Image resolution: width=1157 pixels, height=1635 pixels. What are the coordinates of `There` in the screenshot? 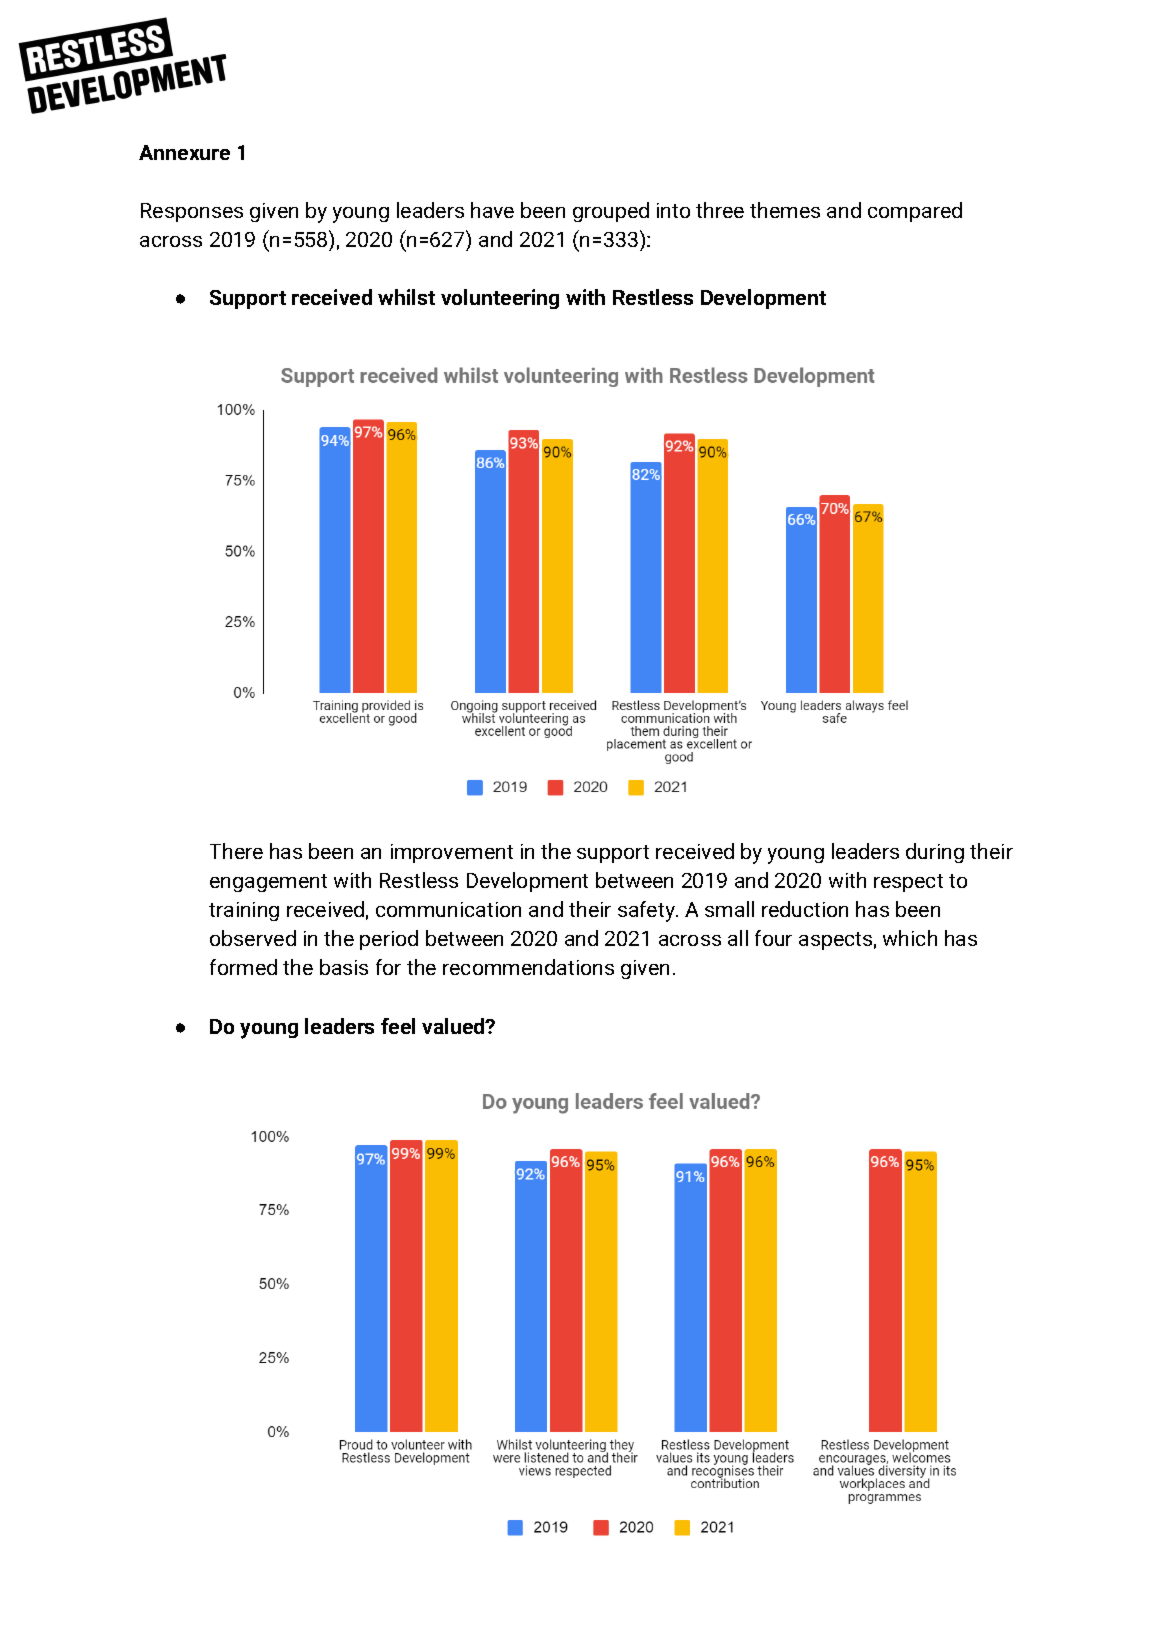 It's located at (236, 851).
